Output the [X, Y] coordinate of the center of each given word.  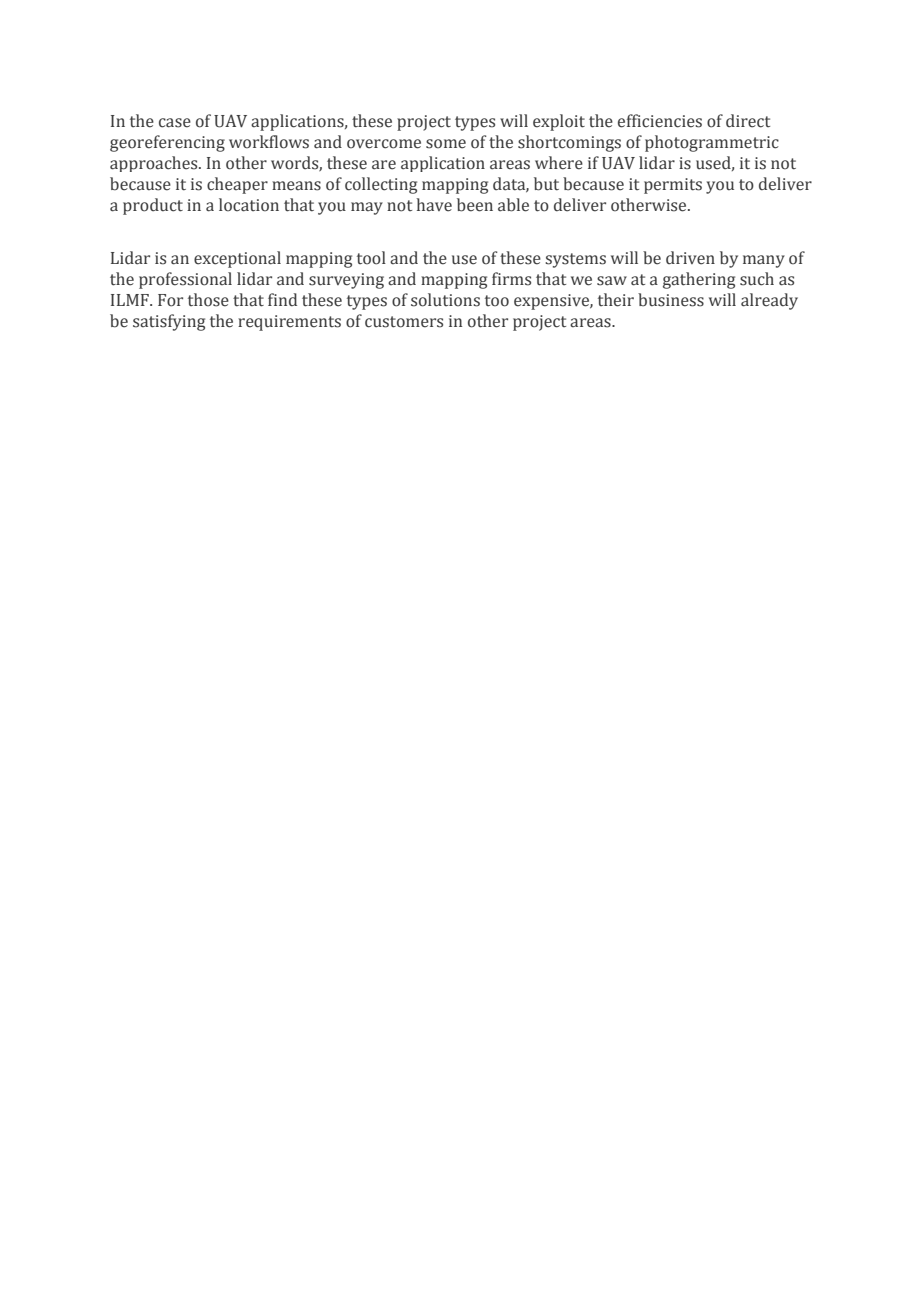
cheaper [237, 185]
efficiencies [660, 121]
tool [371, 258]
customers [404, 322]
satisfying [169, 322]
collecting [381, 185]
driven [690, 258]
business [671, 300]
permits [673, 186]
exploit [559, 122]
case [175, 123]
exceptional [237, 259]
